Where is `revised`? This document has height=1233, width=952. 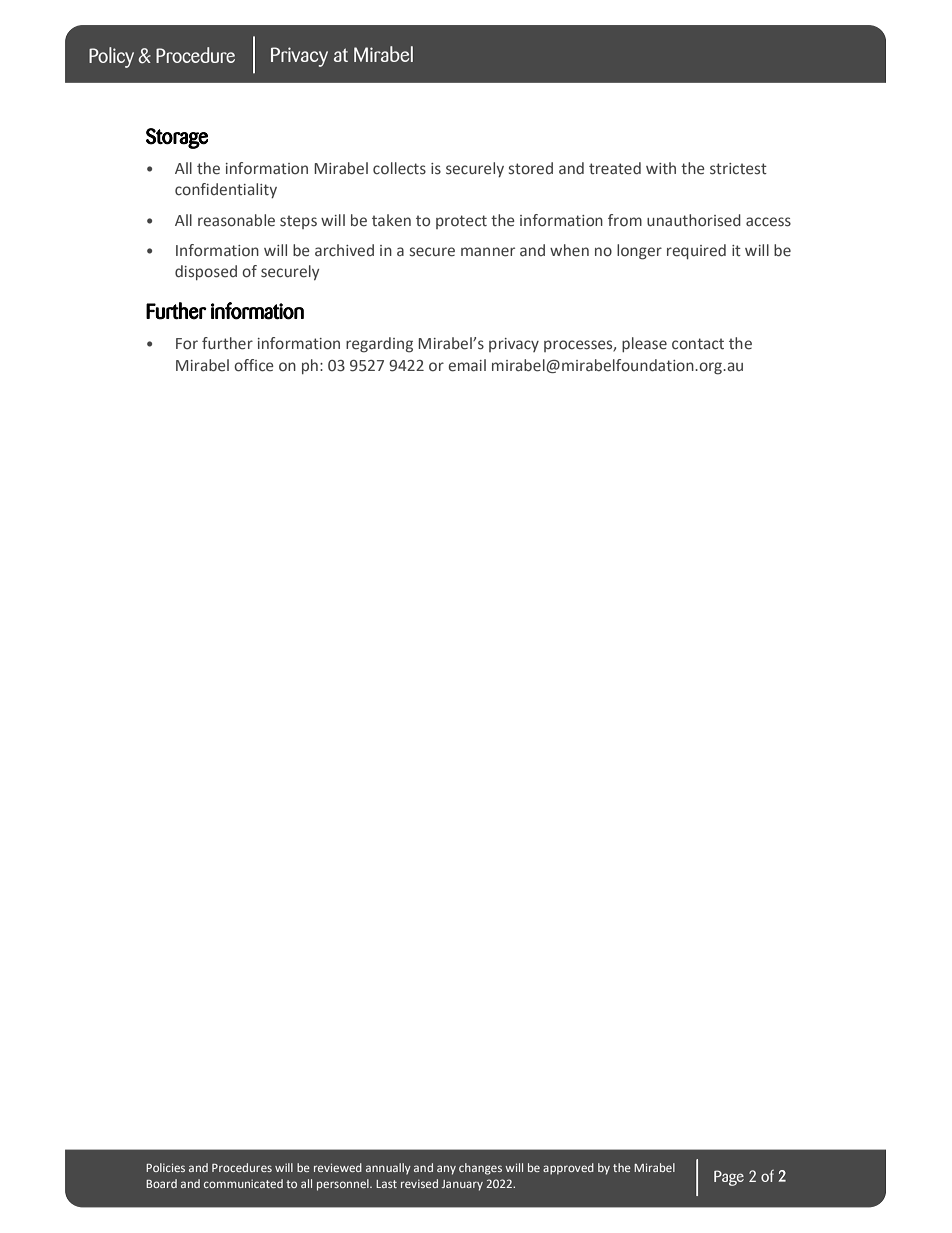
revised is located at coordinates (419, 1183).
